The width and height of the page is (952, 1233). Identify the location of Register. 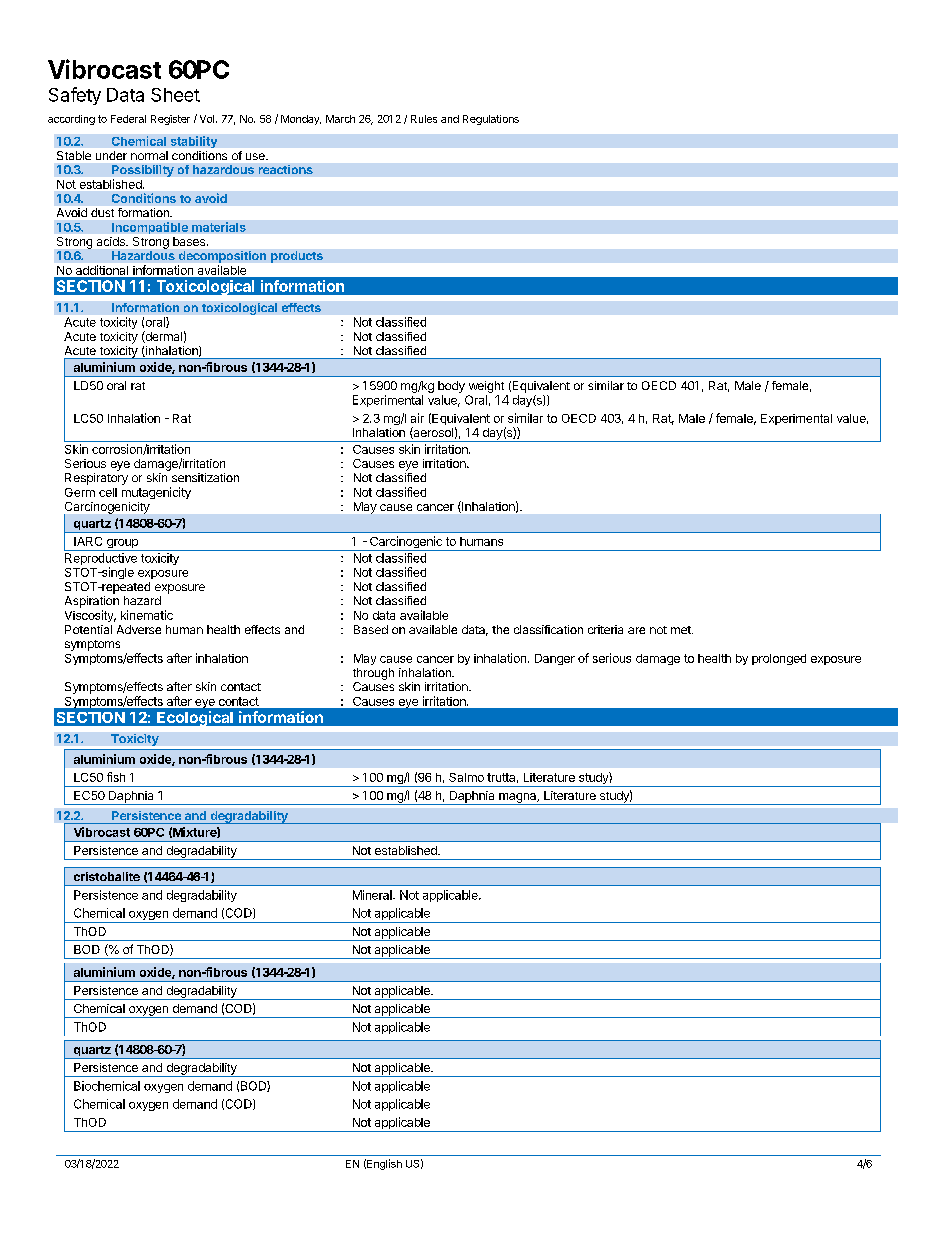
(170, 120).
